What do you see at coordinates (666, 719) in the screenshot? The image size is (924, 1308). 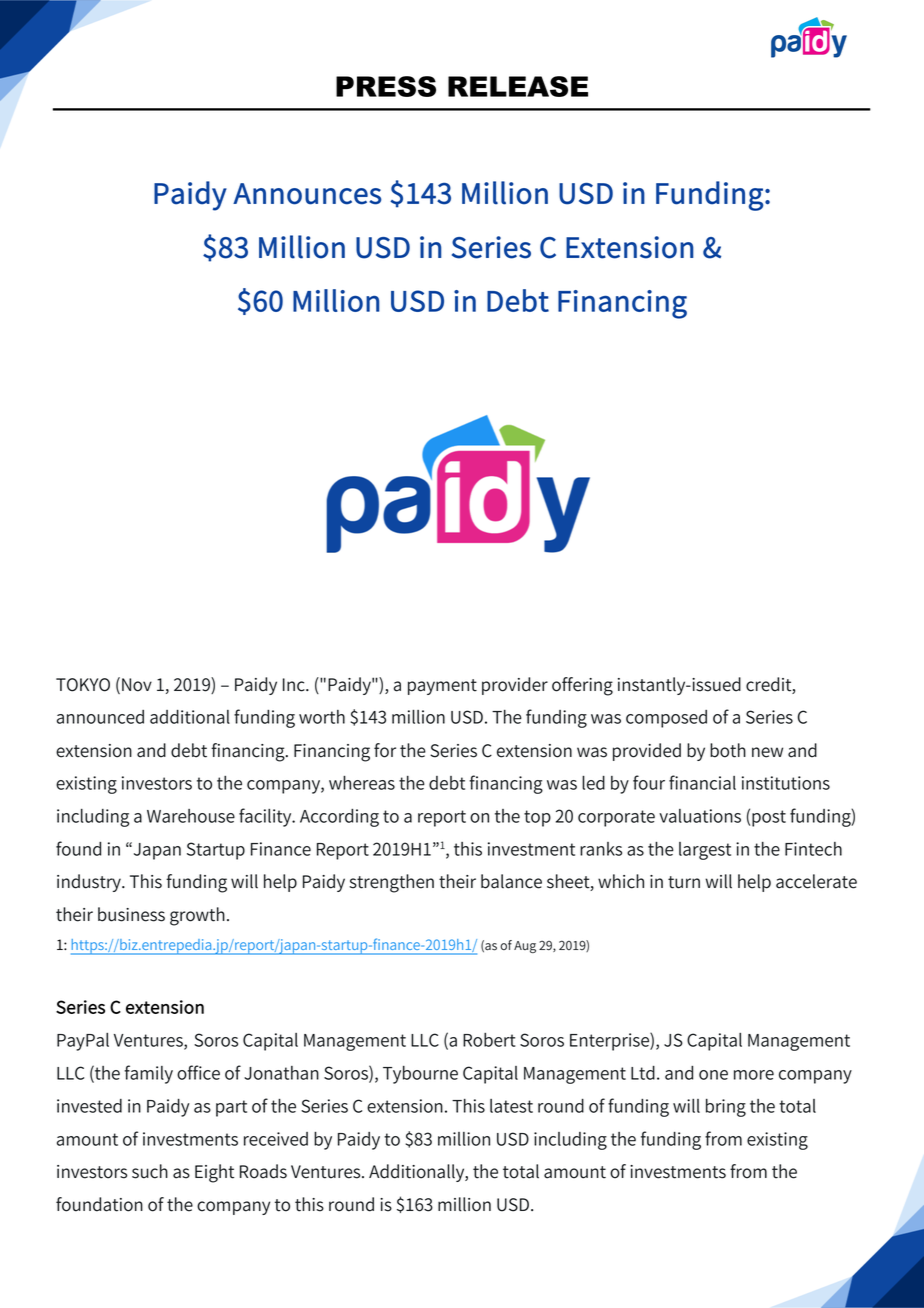 I see `composed` at bounding box center [666, 719].
